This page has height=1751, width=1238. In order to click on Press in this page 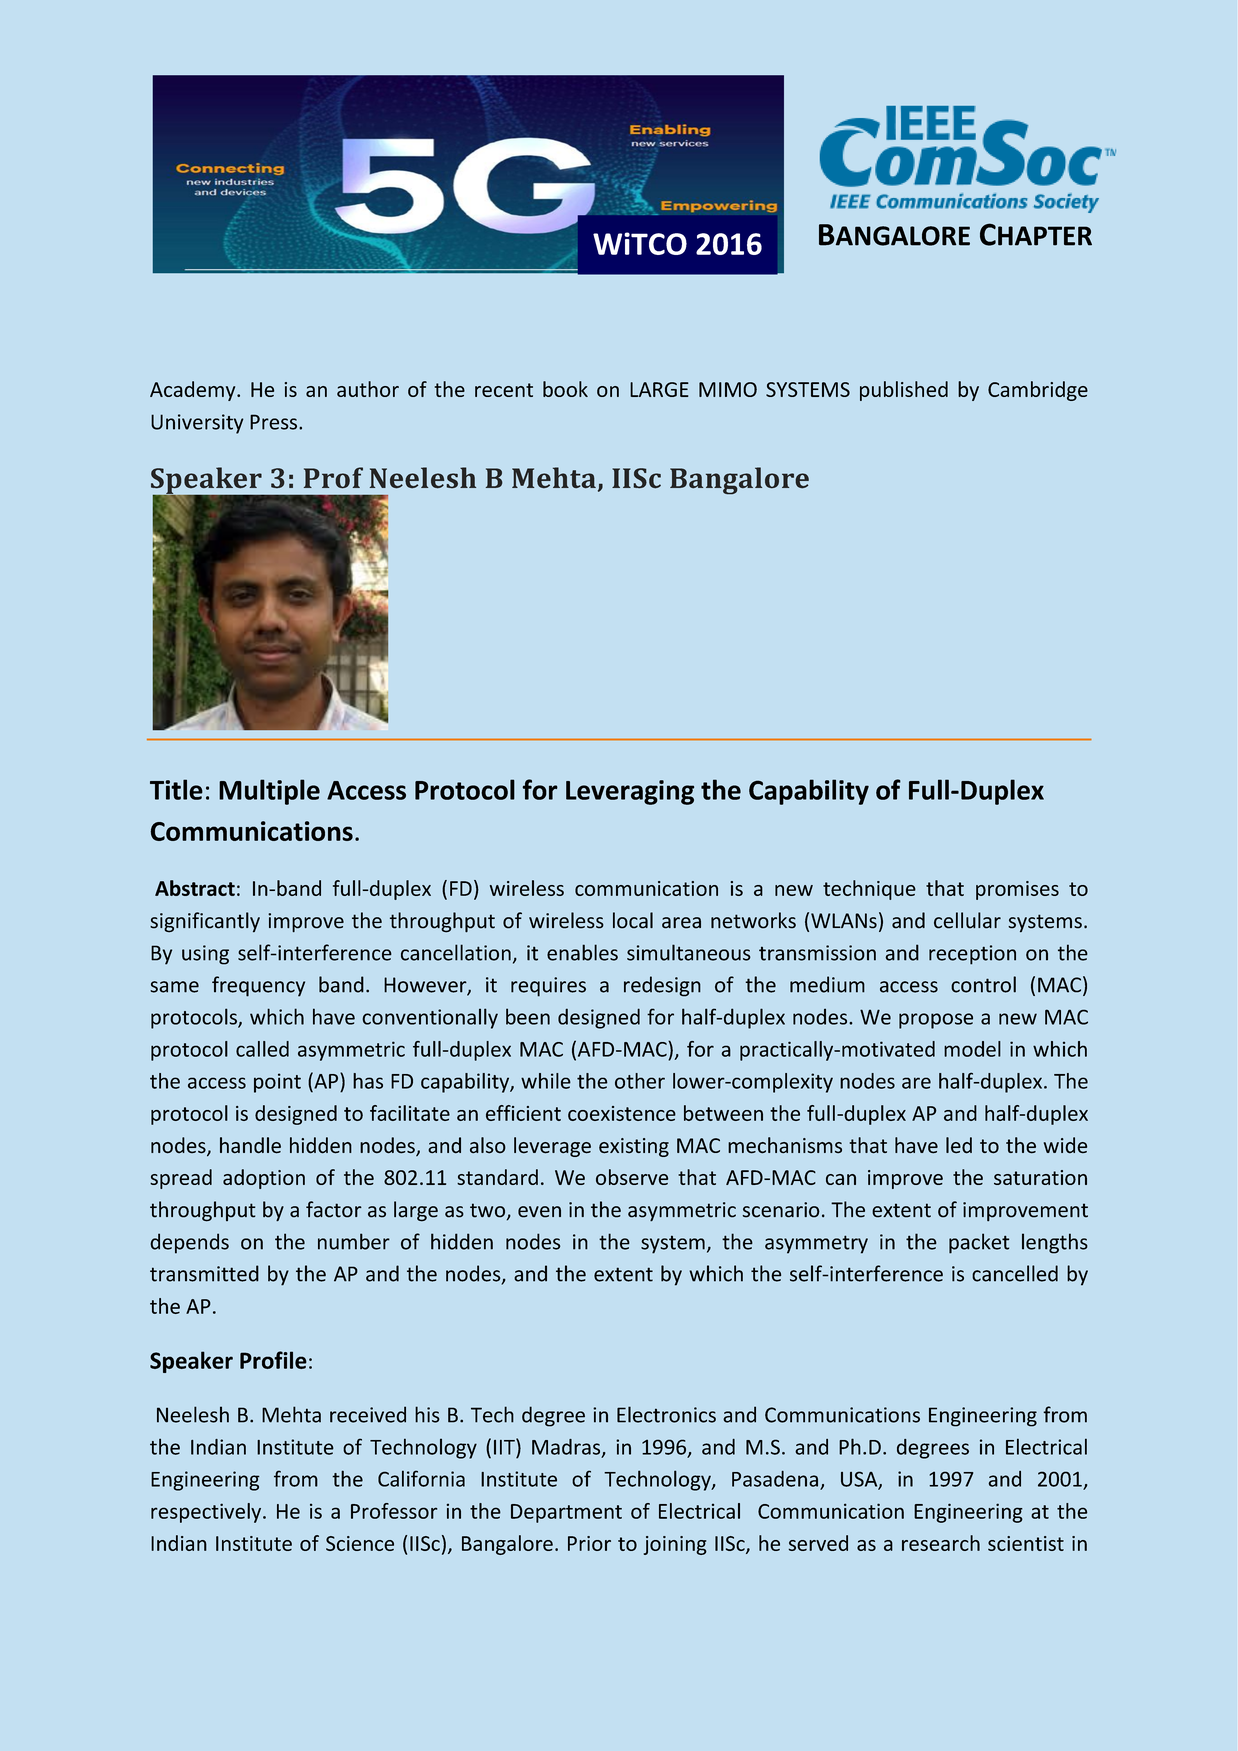, I will do `click(273, 422)`.
